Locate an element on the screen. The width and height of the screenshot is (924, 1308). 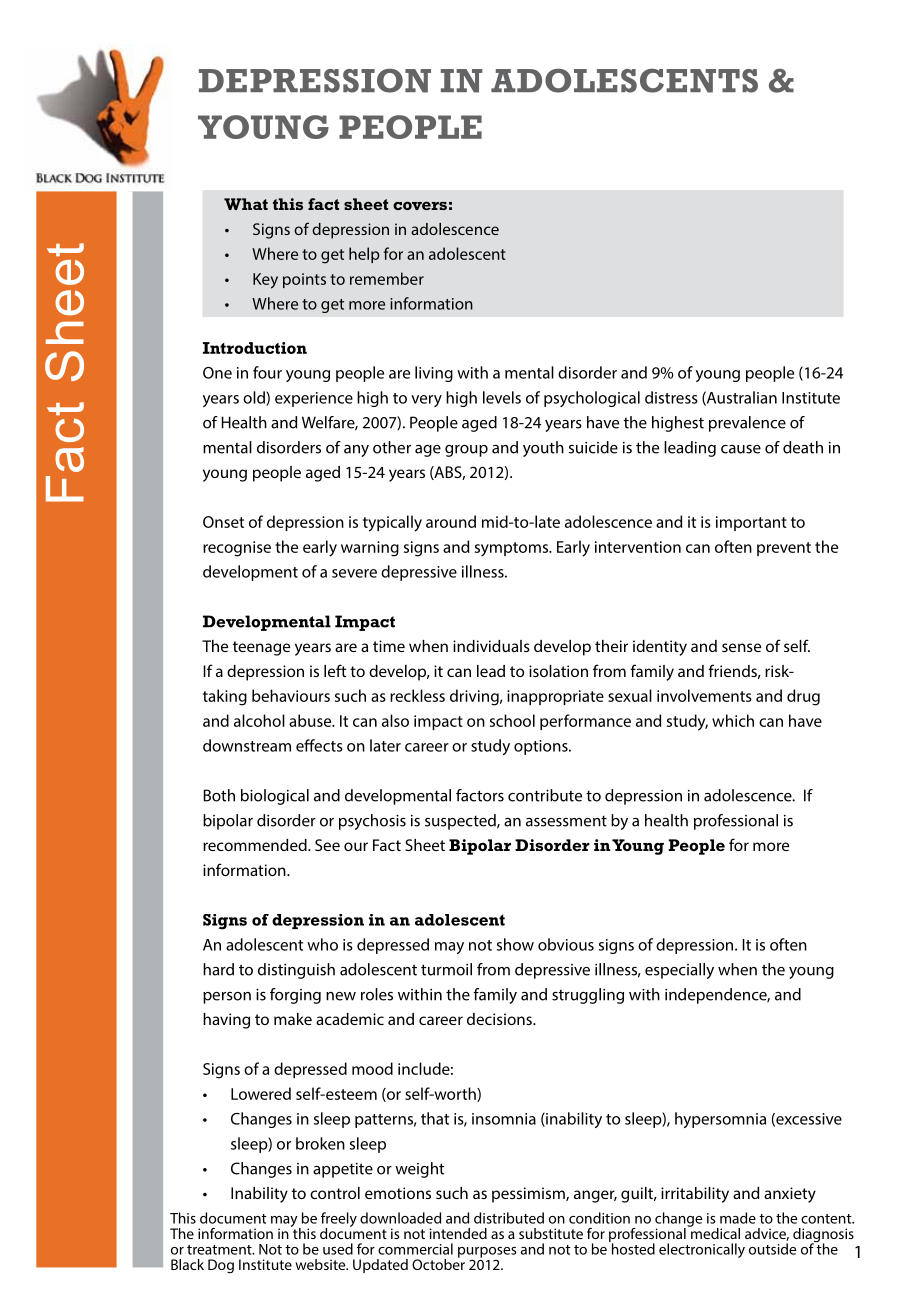
What is located at coordinates (246, 204).
